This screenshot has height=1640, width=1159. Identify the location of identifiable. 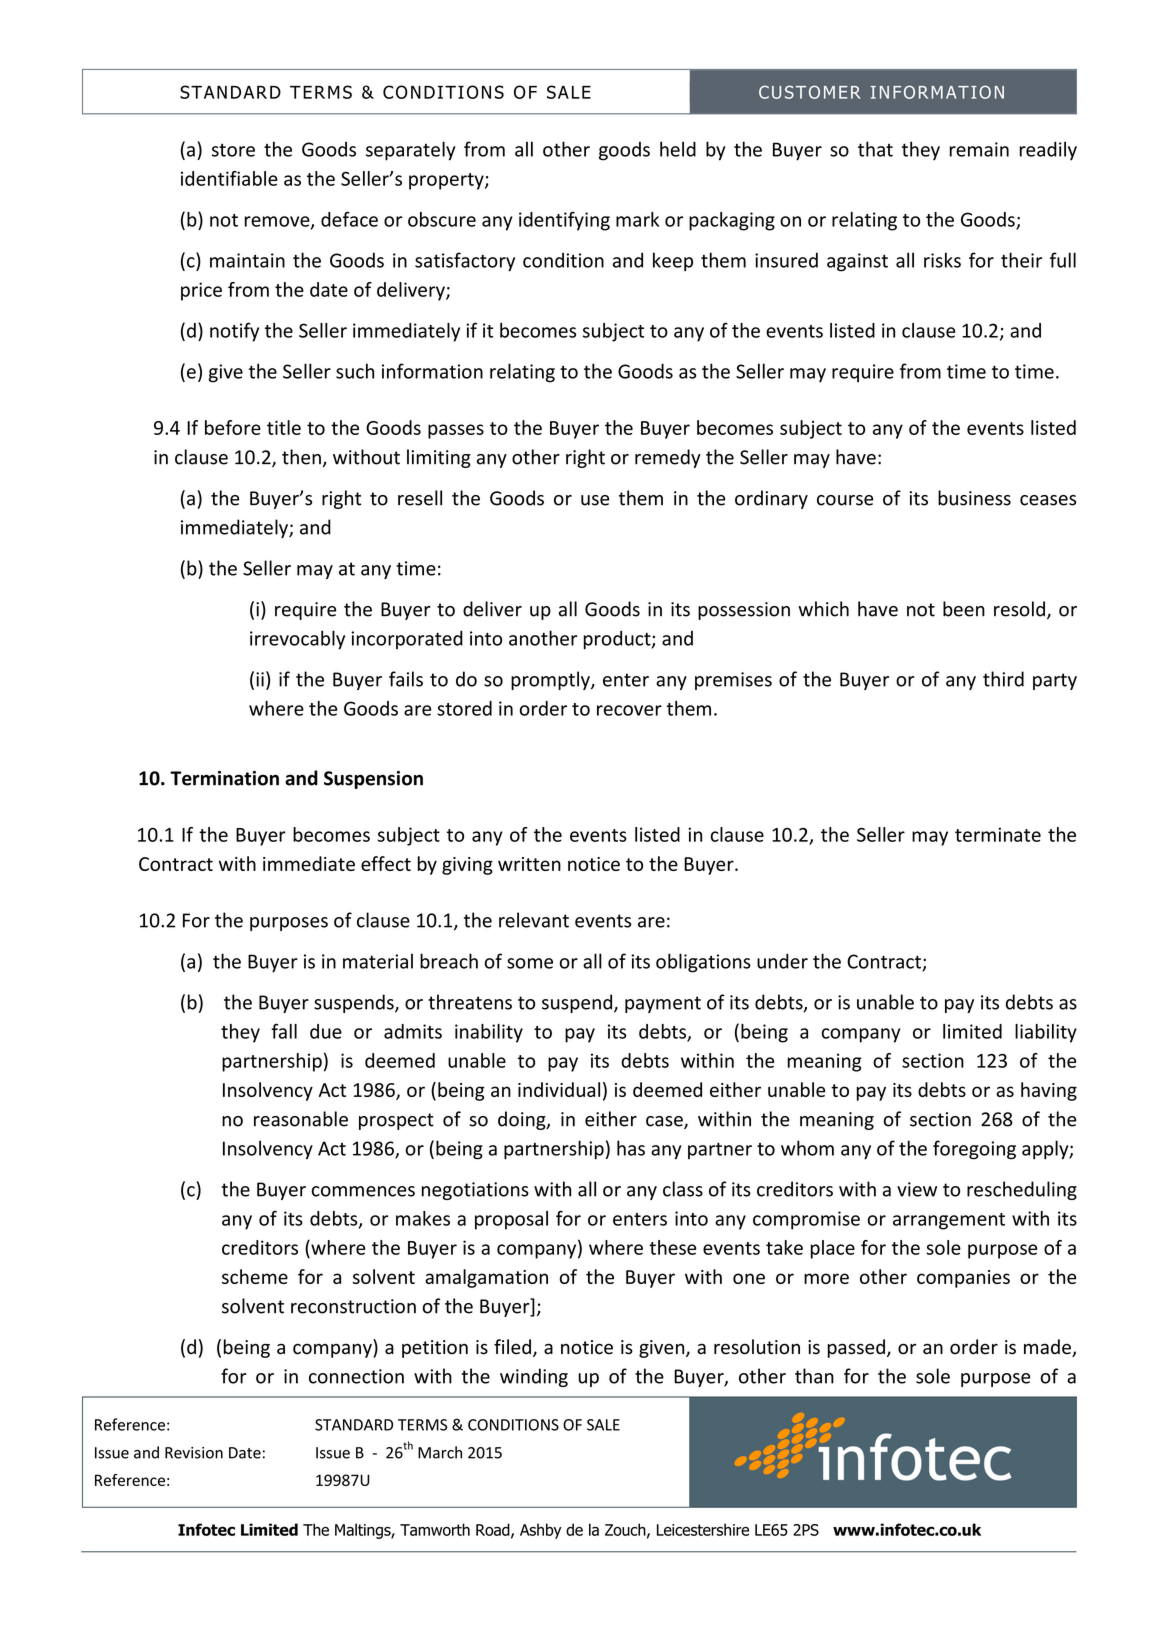
(229, 178).
